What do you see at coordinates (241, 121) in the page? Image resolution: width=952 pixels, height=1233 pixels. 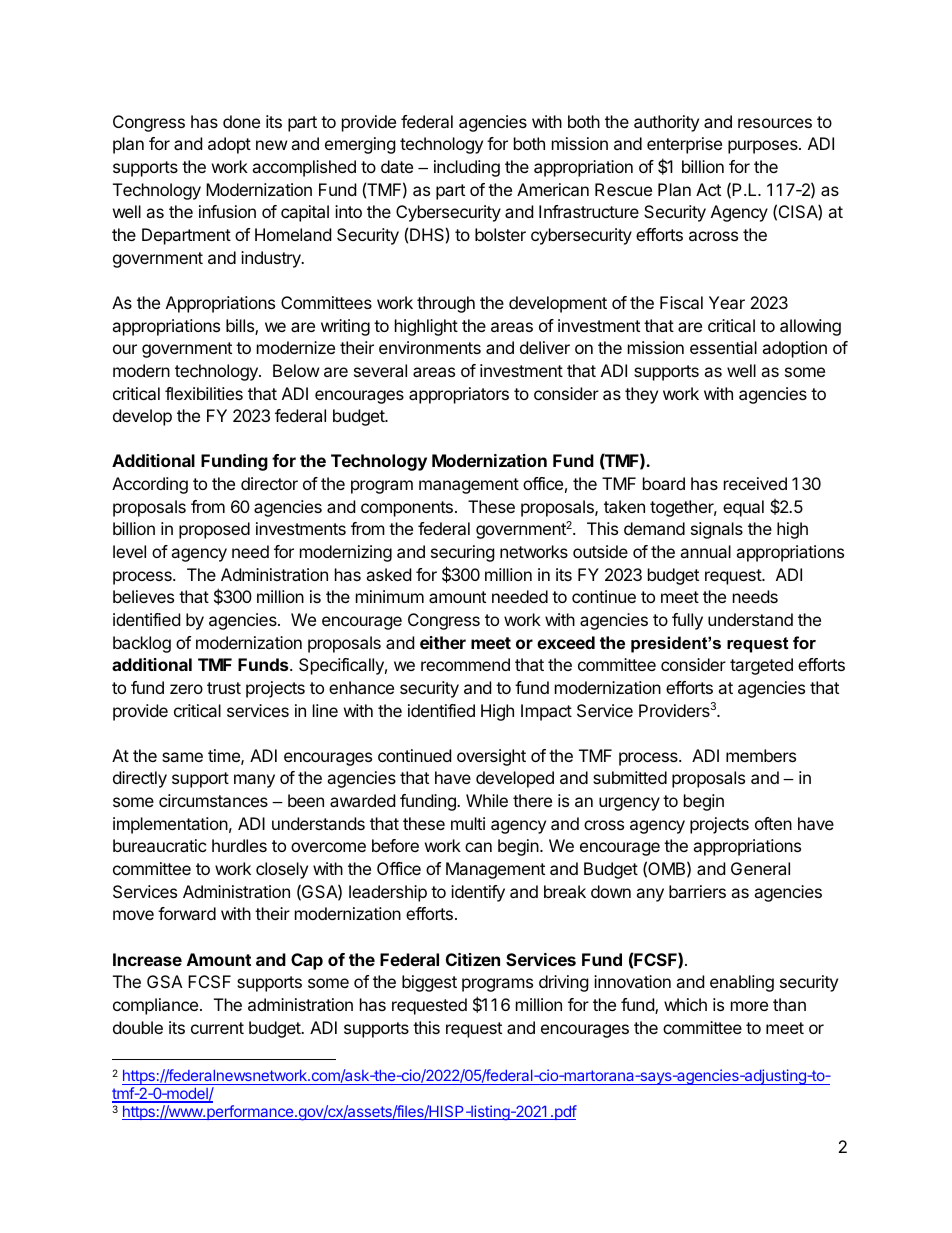 I see `done` at bounding box center [241, 121].
